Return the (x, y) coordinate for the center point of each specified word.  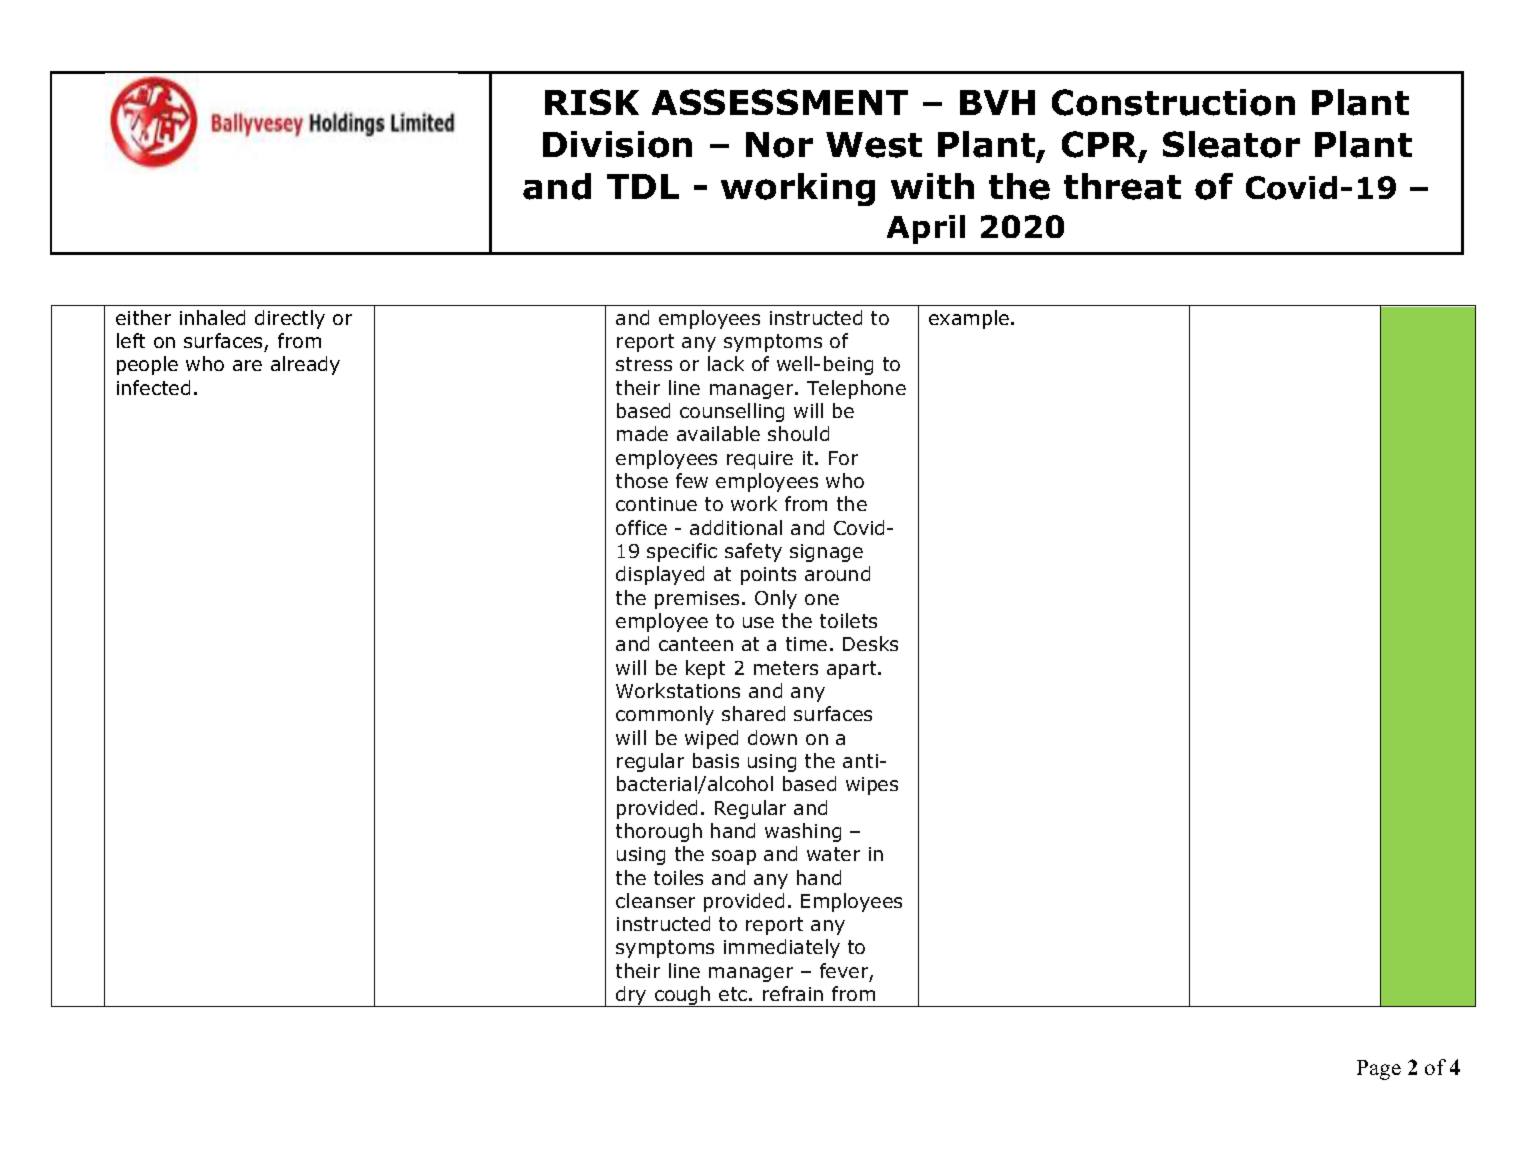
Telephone (856, 389)
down (772, 737)
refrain (793, 993)
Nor (779, 145)
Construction (1173, 102)
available (718, 433)
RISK (592, 102)
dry (631, 996)
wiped (711, 739)
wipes (872, 786)
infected (153, 387)
